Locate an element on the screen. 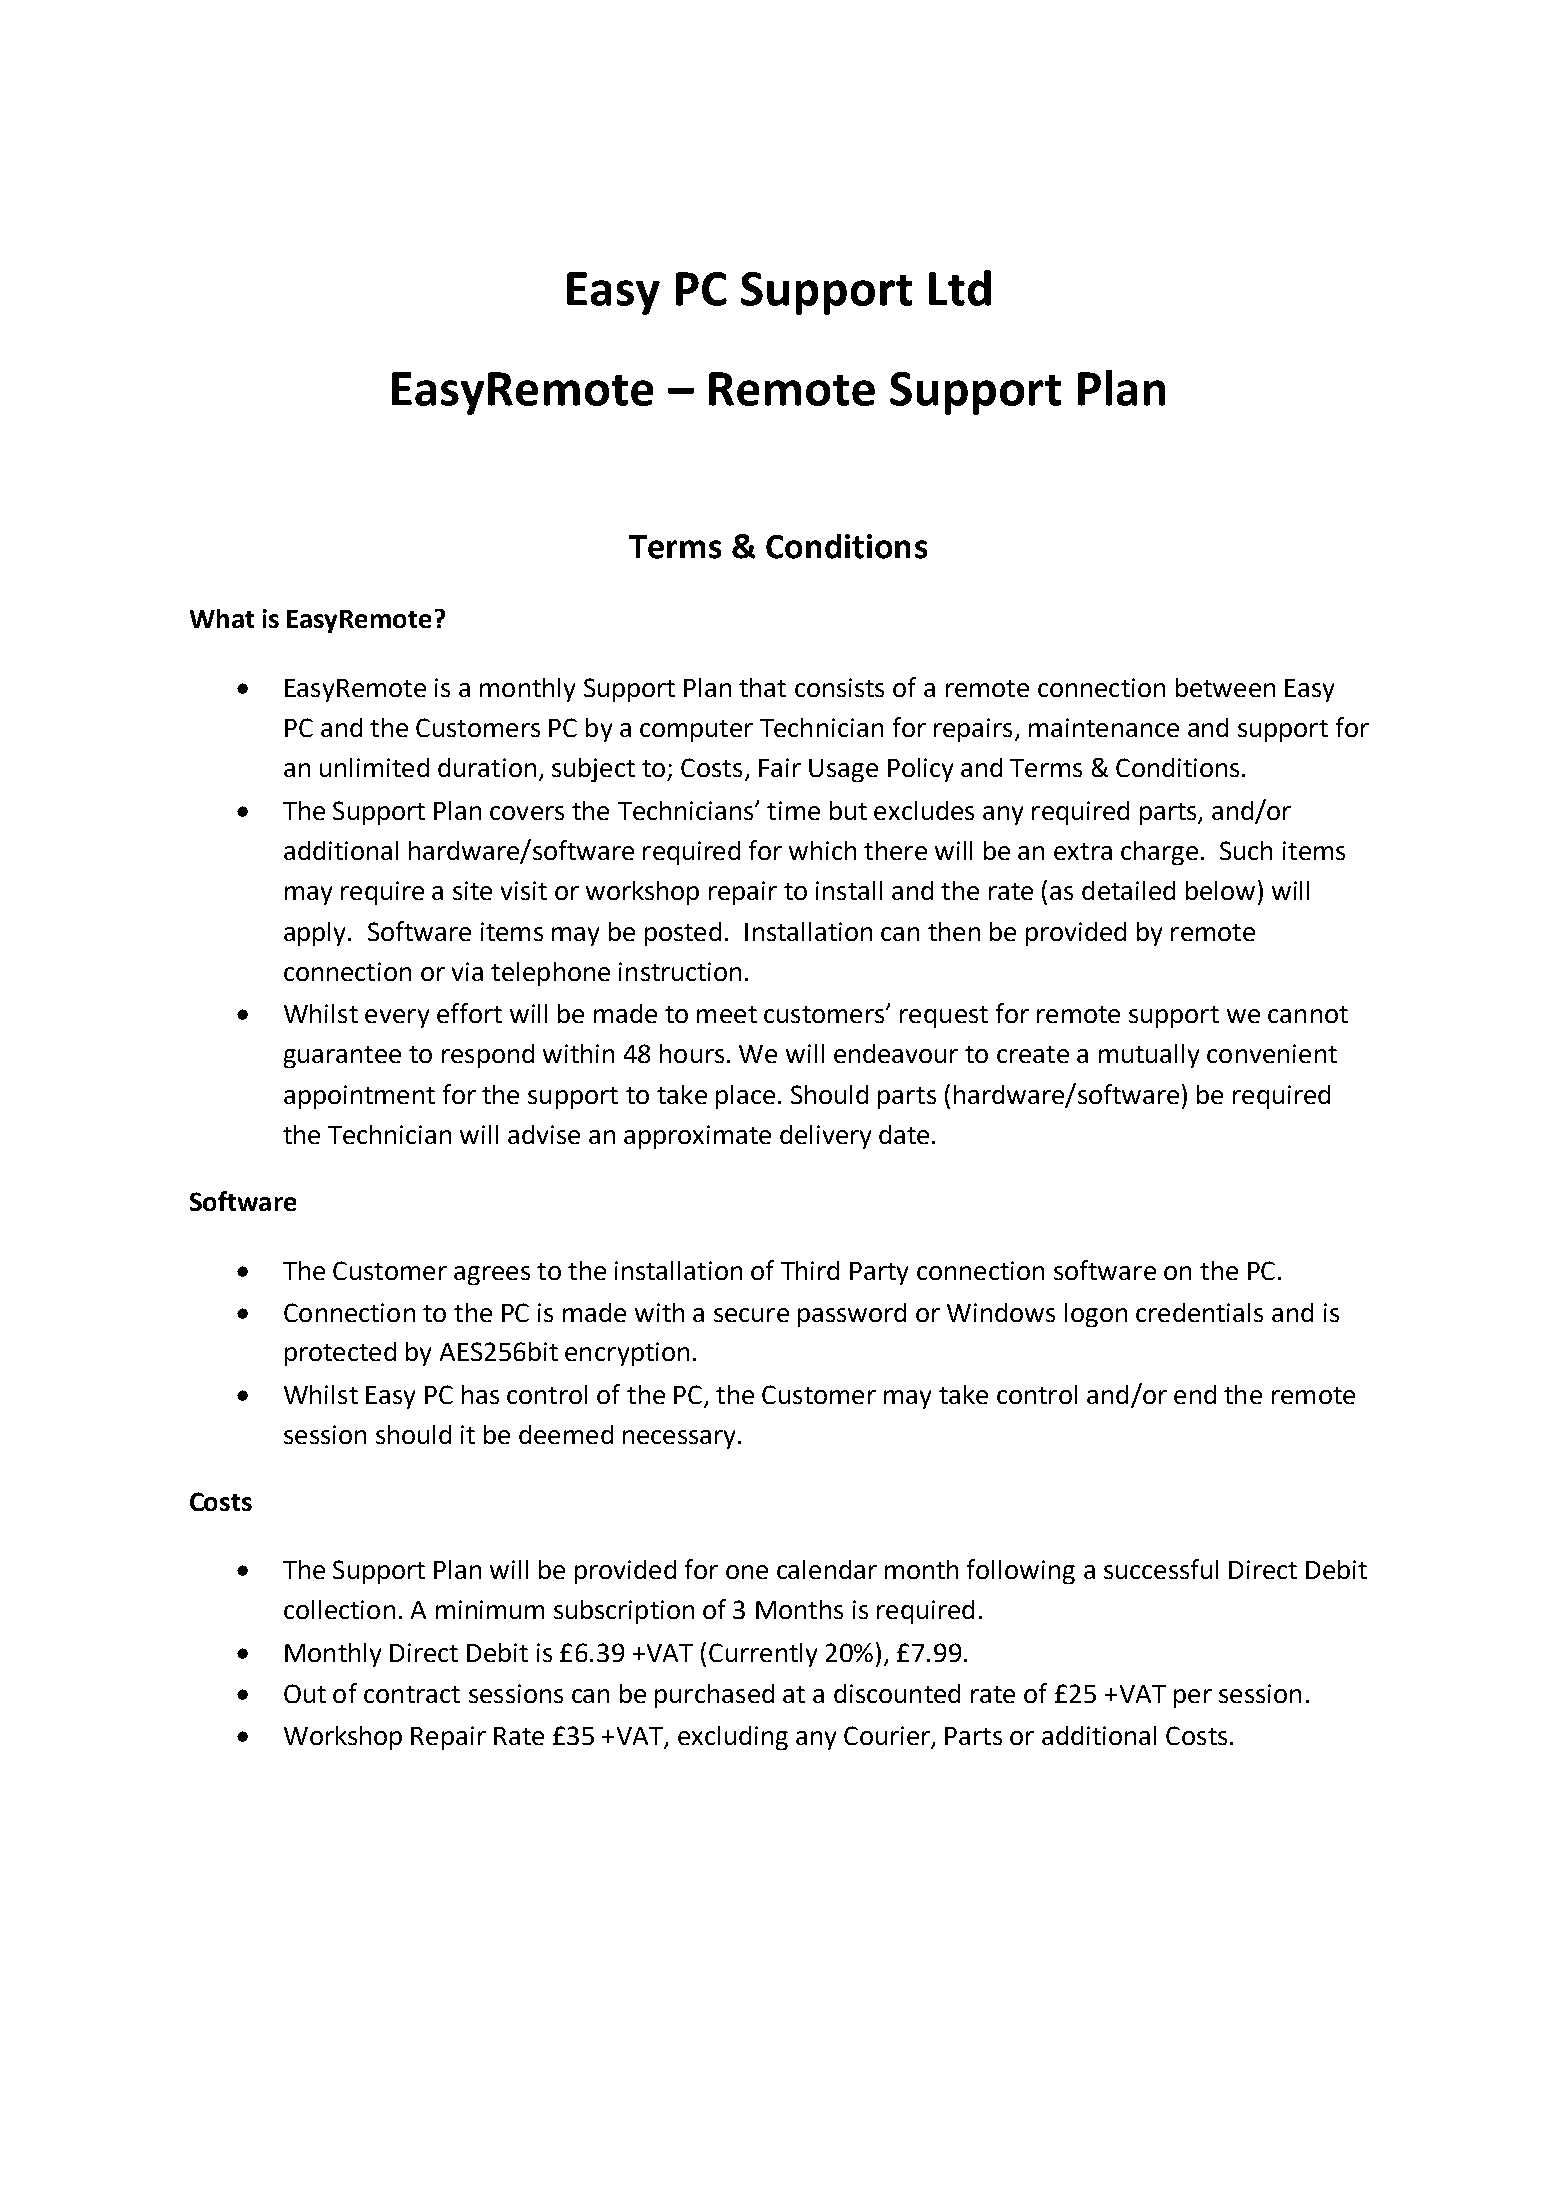 The image size is (1558, 2204). What is located at coordinates (222, 618).
